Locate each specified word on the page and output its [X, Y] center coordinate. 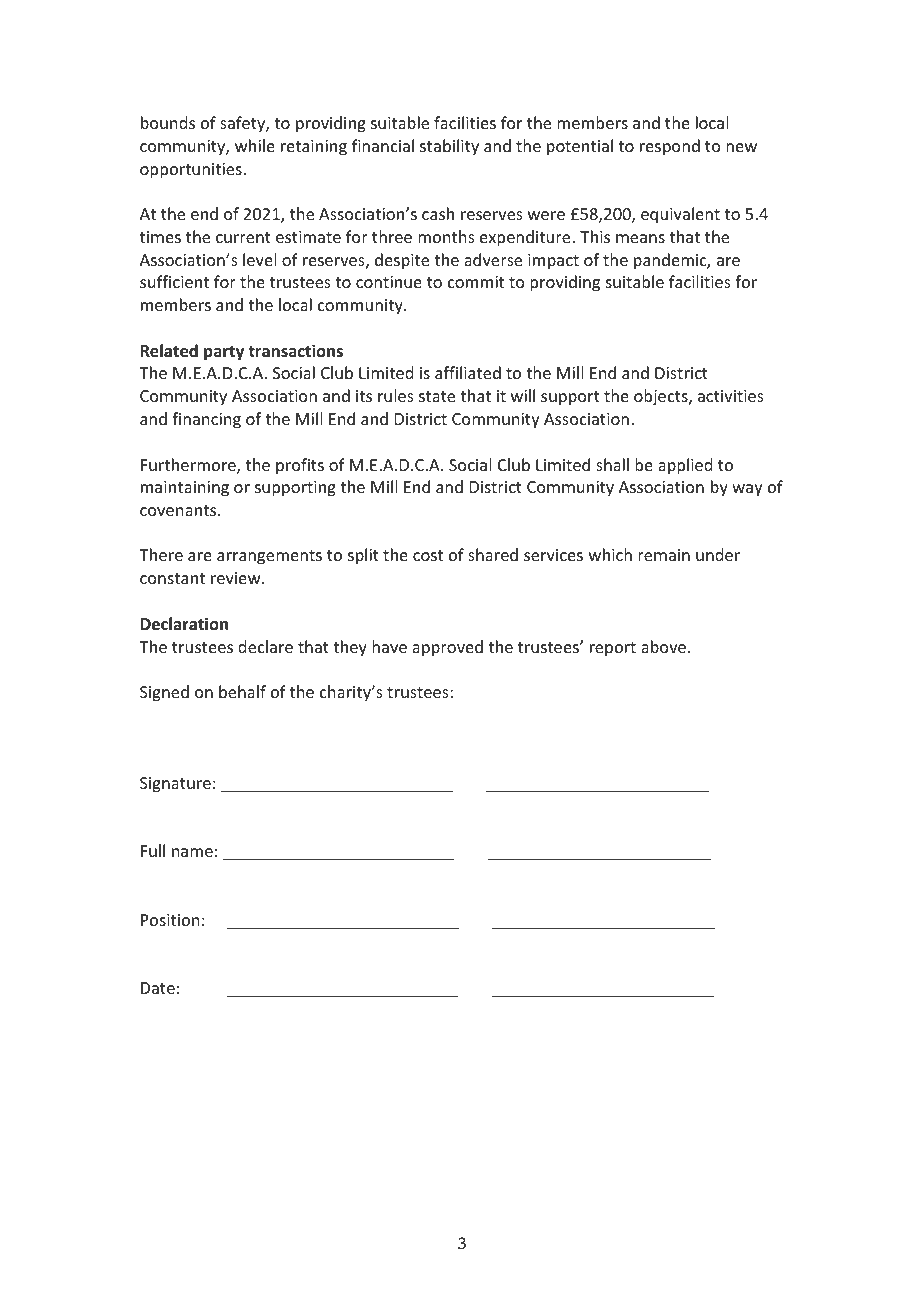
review [237, 578]
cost [428, 555]
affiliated [468, 372]
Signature [175, 785]
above [665, 646]
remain [664, 555]
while [255, 145]
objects [662, 397]
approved [447, 648]
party [224, 353]
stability [449, 147]
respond [670, 147]
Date [158, 988]
